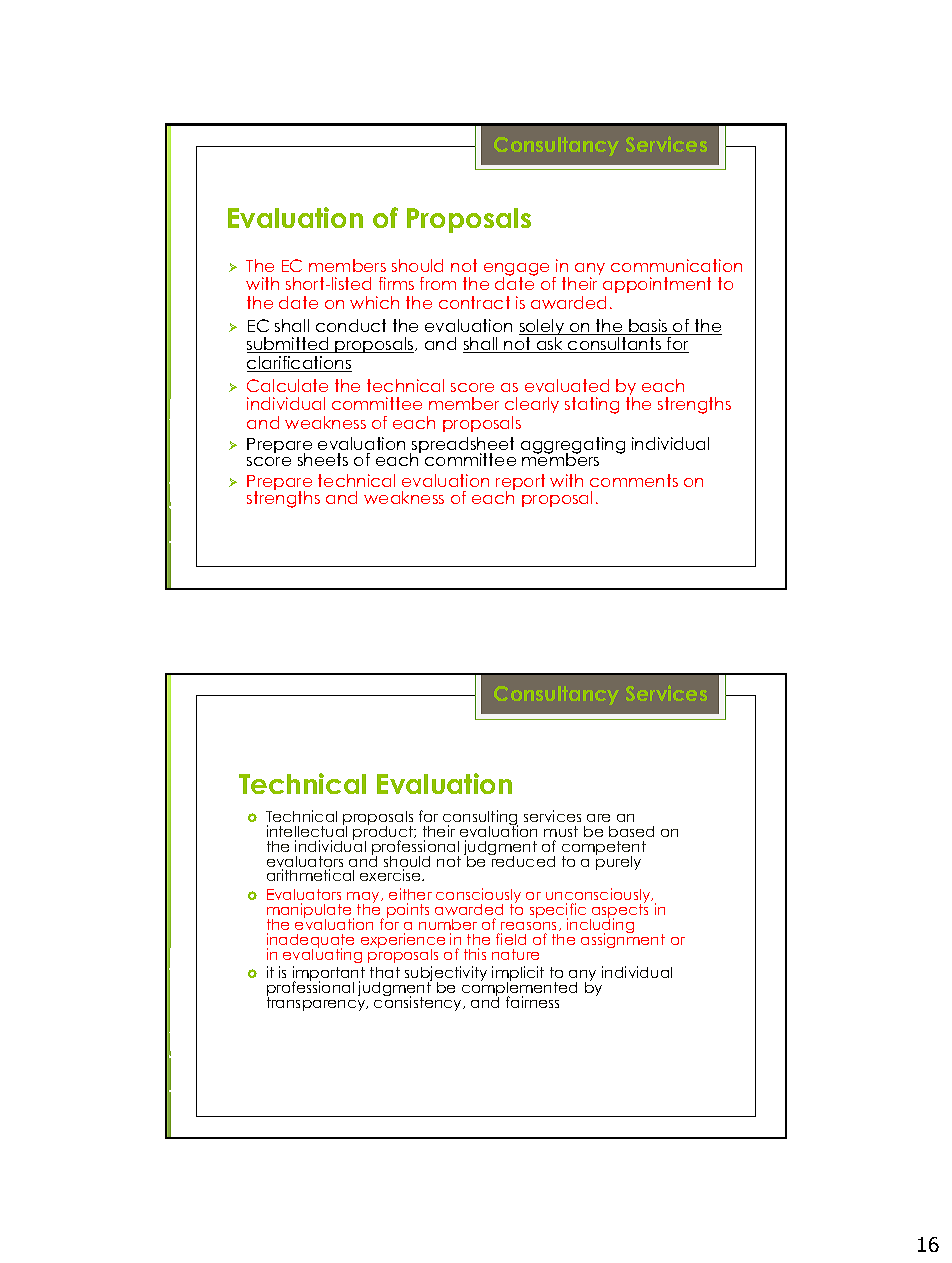 This image has width=952, height=1263. What do you see at coordinates (329, 975) in the image?
I see `important` at bounding box center [329, 975].
